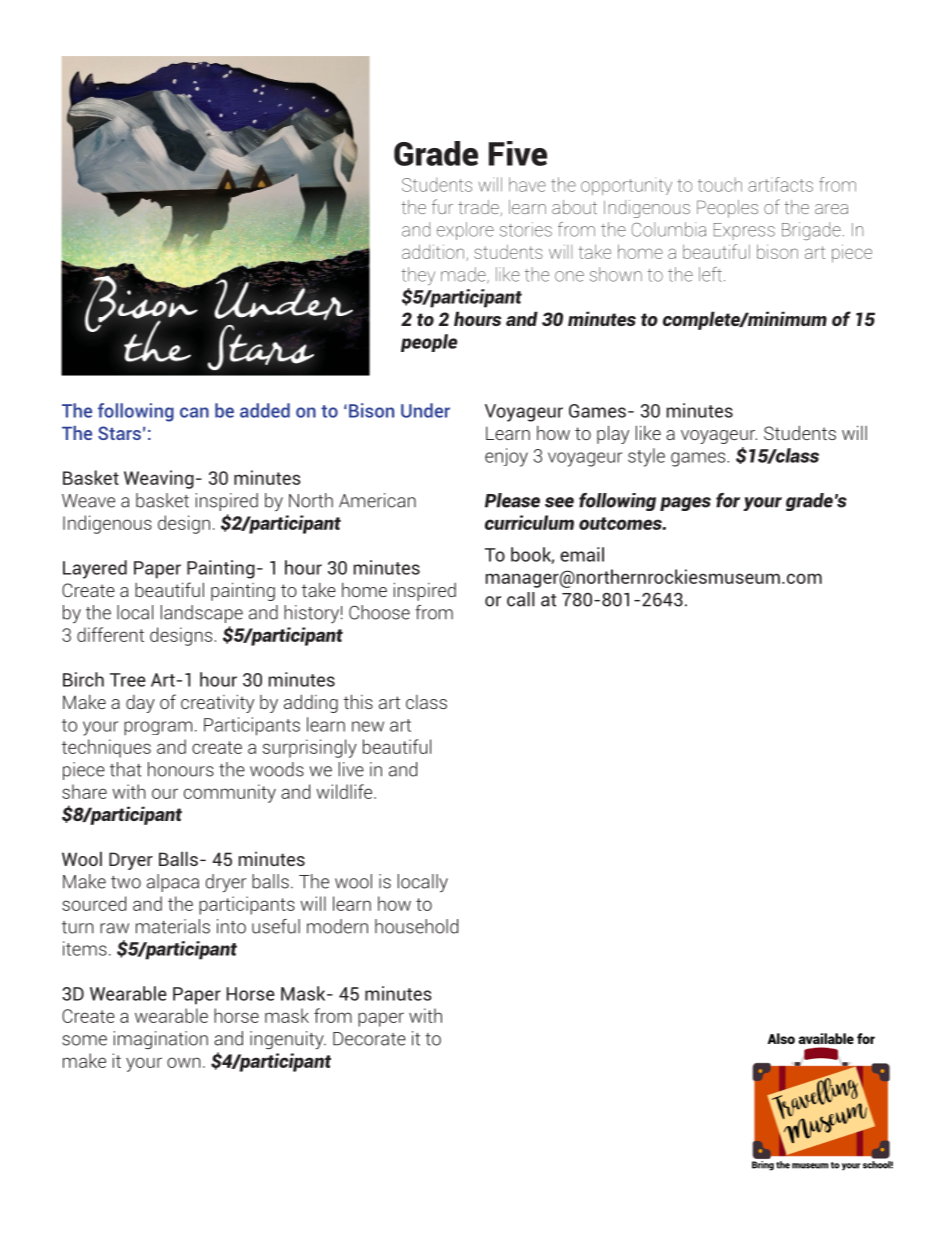 Image resolution: width=952 pixels, height=1233 pixels. I want to click on imagination, so click(161, 1040).
